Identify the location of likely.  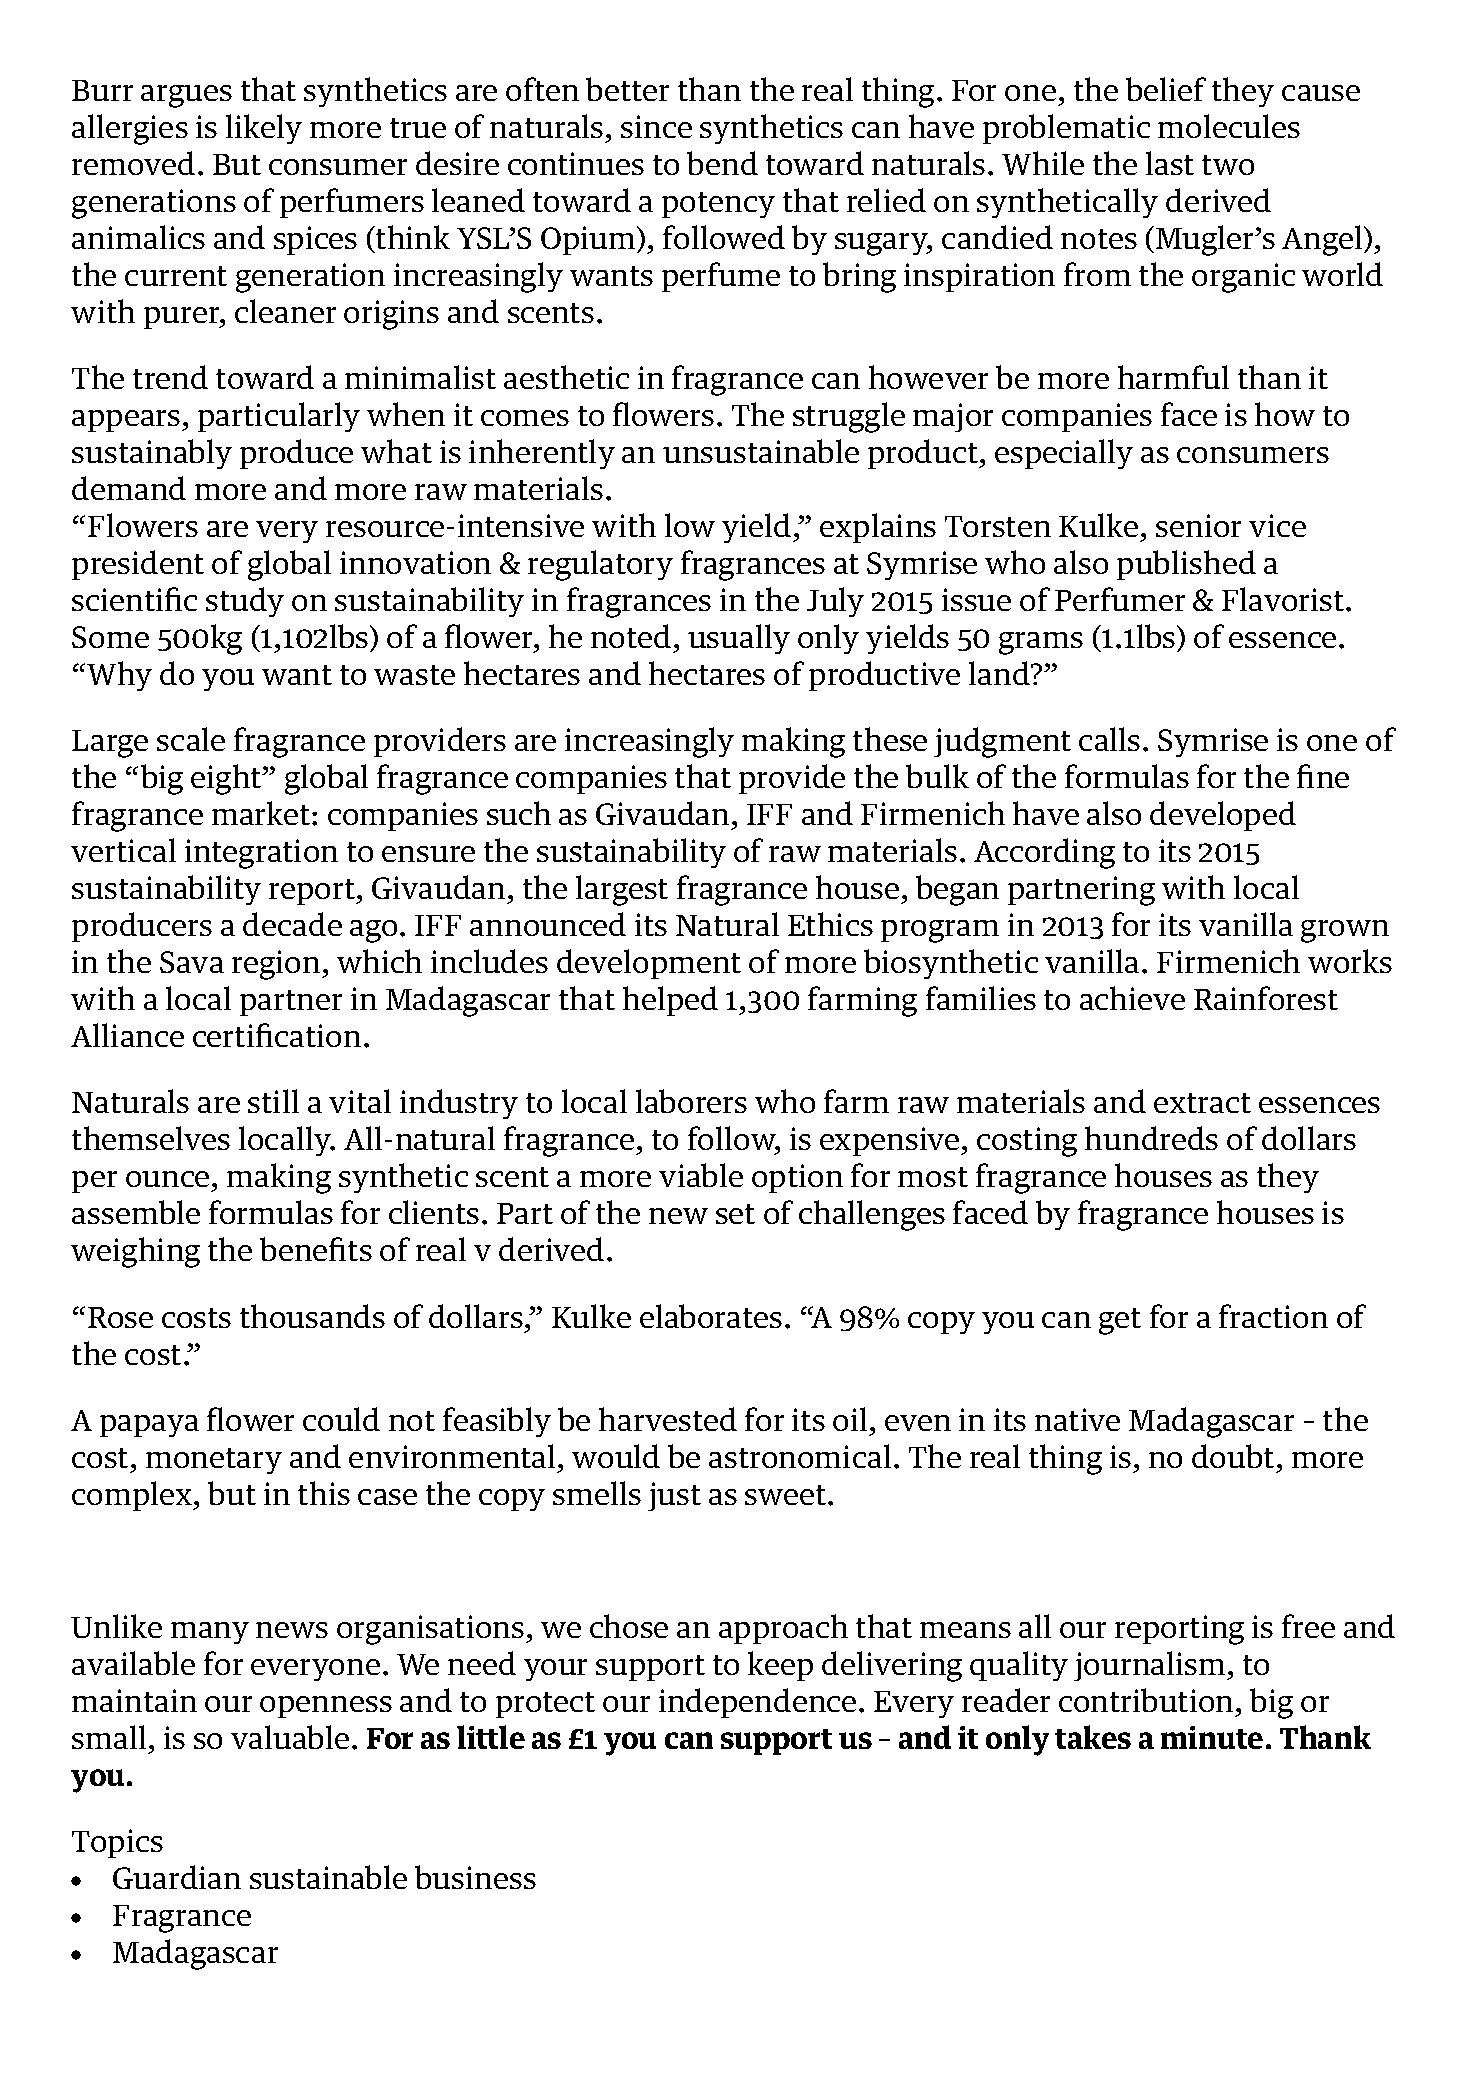
(264, 129).
